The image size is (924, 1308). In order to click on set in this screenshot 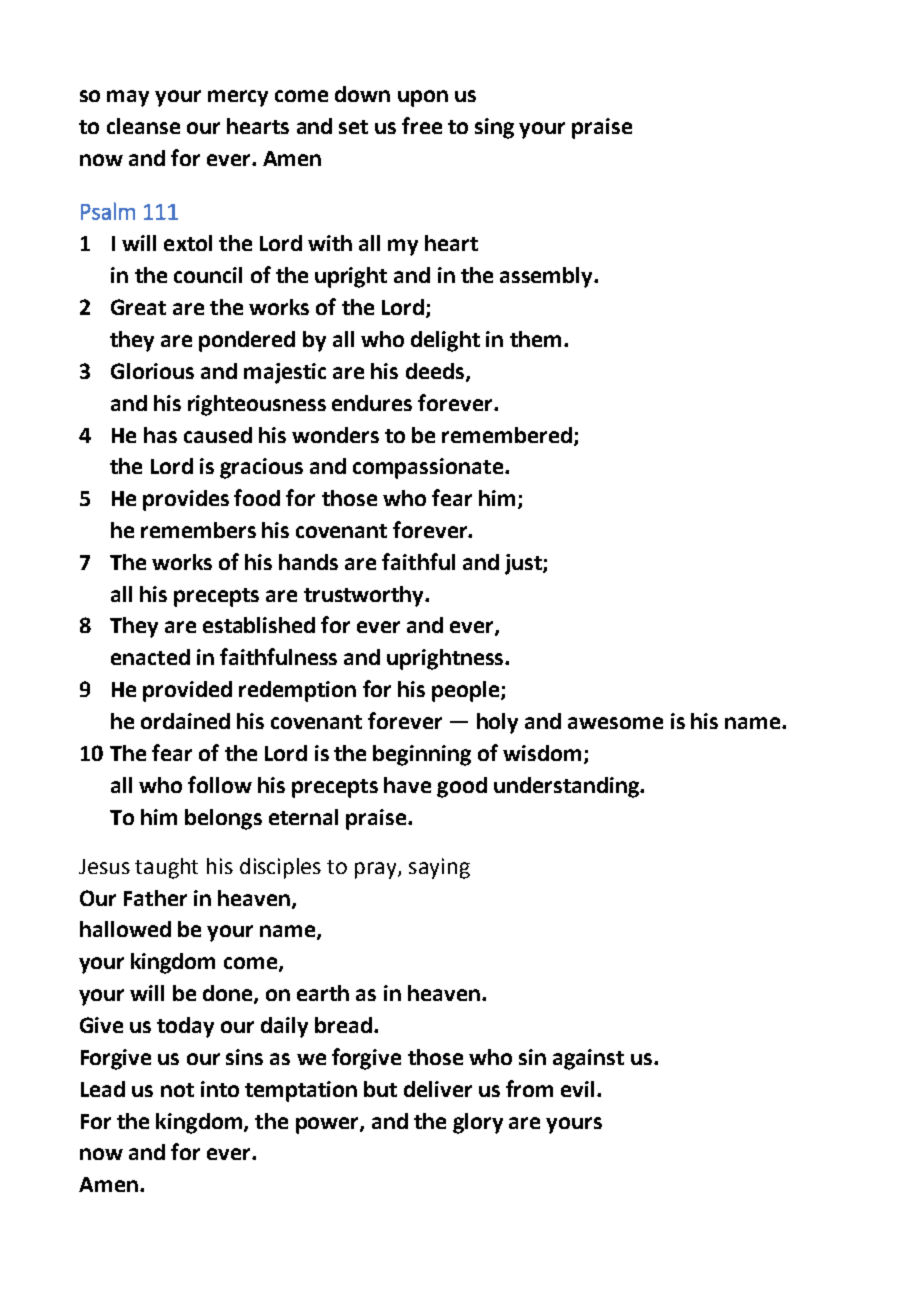, I will do `click(353, 127)`.
